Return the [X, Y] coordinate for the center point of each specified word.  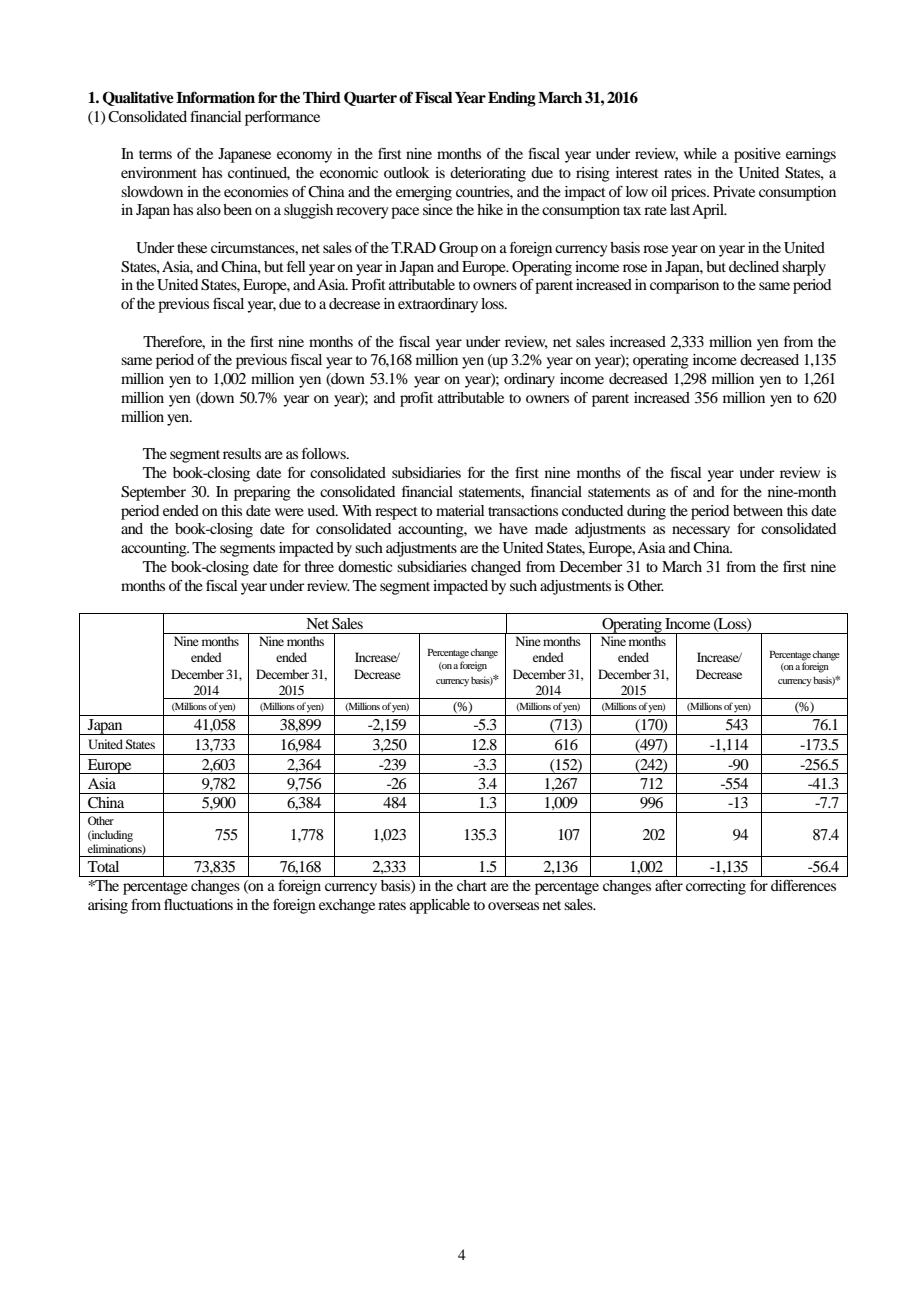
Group [458, 249]
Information [215, 97]
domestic [365, 566]
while [700, 153]
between [758, 510]
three [319, 566]
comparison [684, 286]
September [153, 493]
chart [472, 885]
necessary [701, 532]
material [460, 510]
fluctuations [198, 904]
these [192, 247]
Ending [512, 99]
